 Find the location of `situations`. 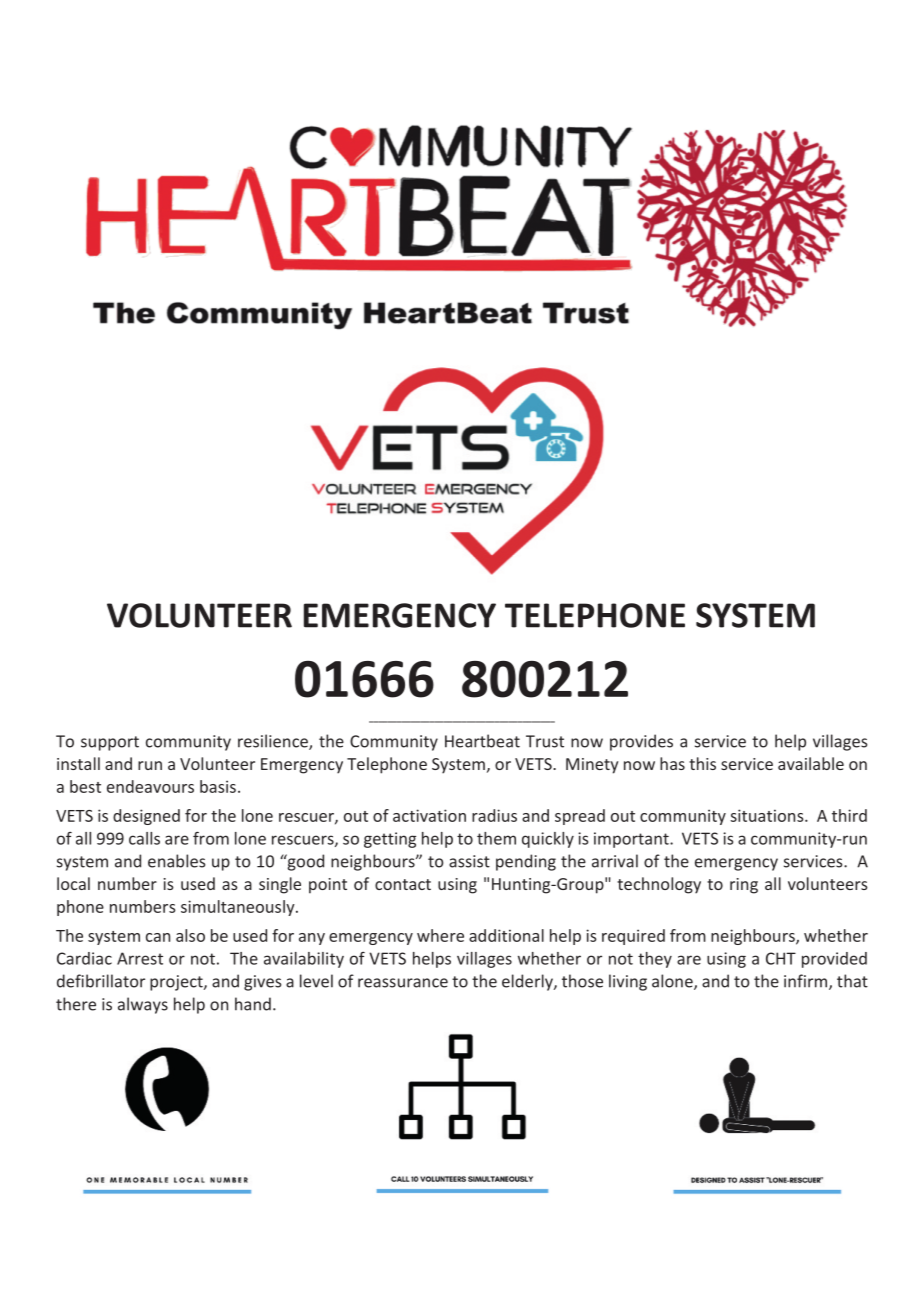

situations is located at coordinates (768, 815).
